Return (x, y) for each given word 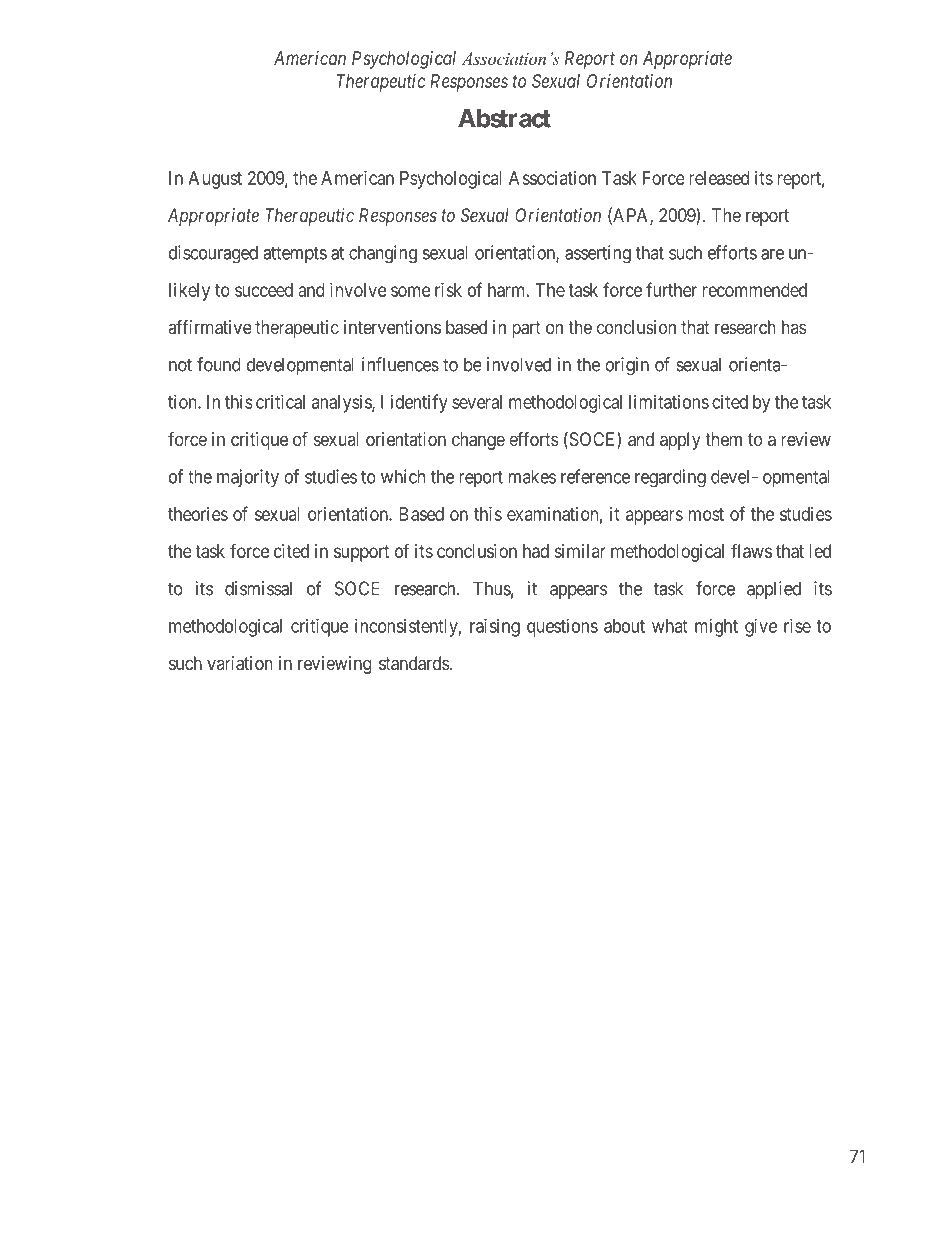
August (215, 180)
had (536, 551)
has (794, 327)
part (526, 329)
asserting (598, 254)
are (772, 254)
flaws (751, 550)
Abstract (504, 118)
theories (198, 514)
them (723, 439)
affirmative (210, 327)
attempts (295, 254)
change (478, 441)
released (719, 178)
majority (248, 478)
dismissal (258, 588)
